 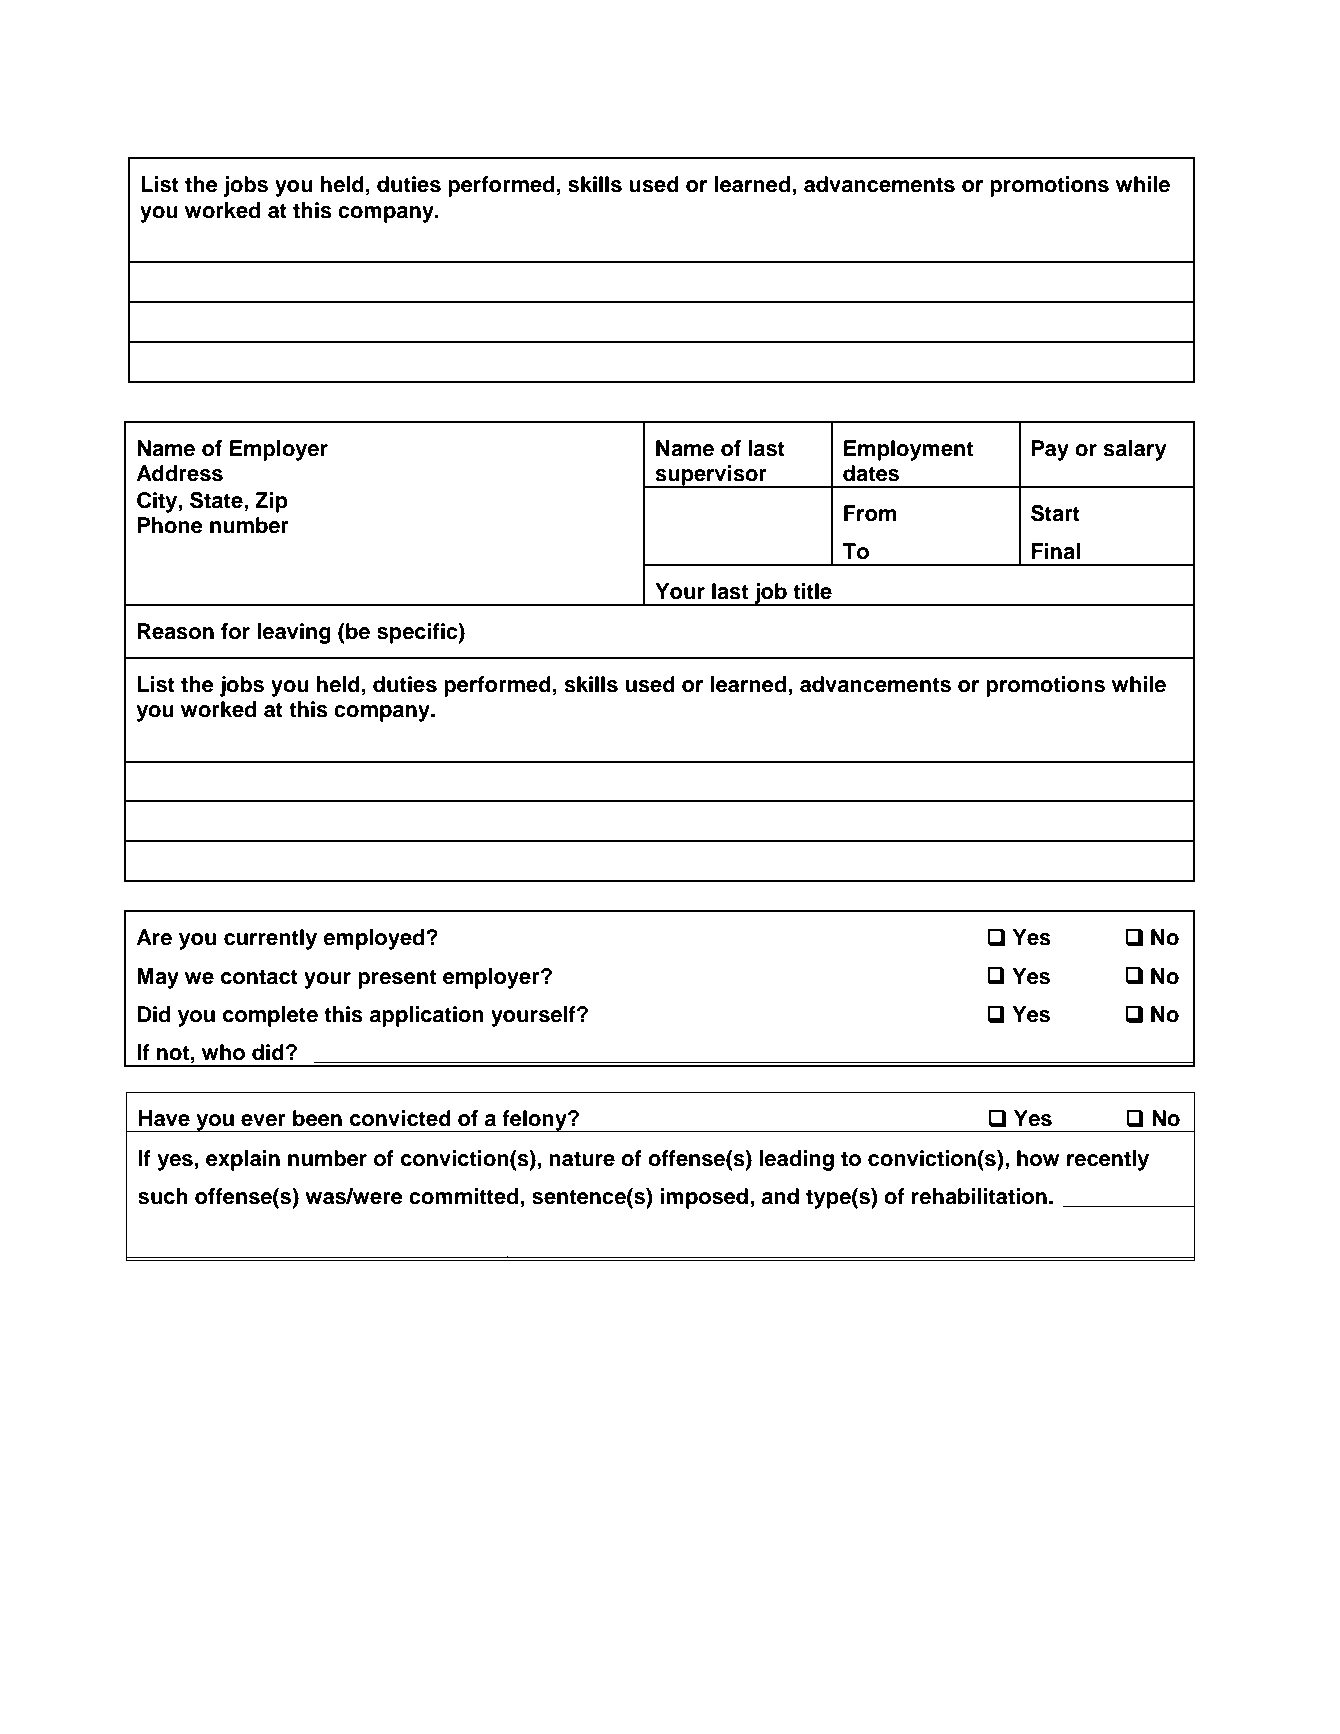 What do you see at coordinates (1056, 551) in the page?
I see `Final` at bounding box center [1056, 551].
